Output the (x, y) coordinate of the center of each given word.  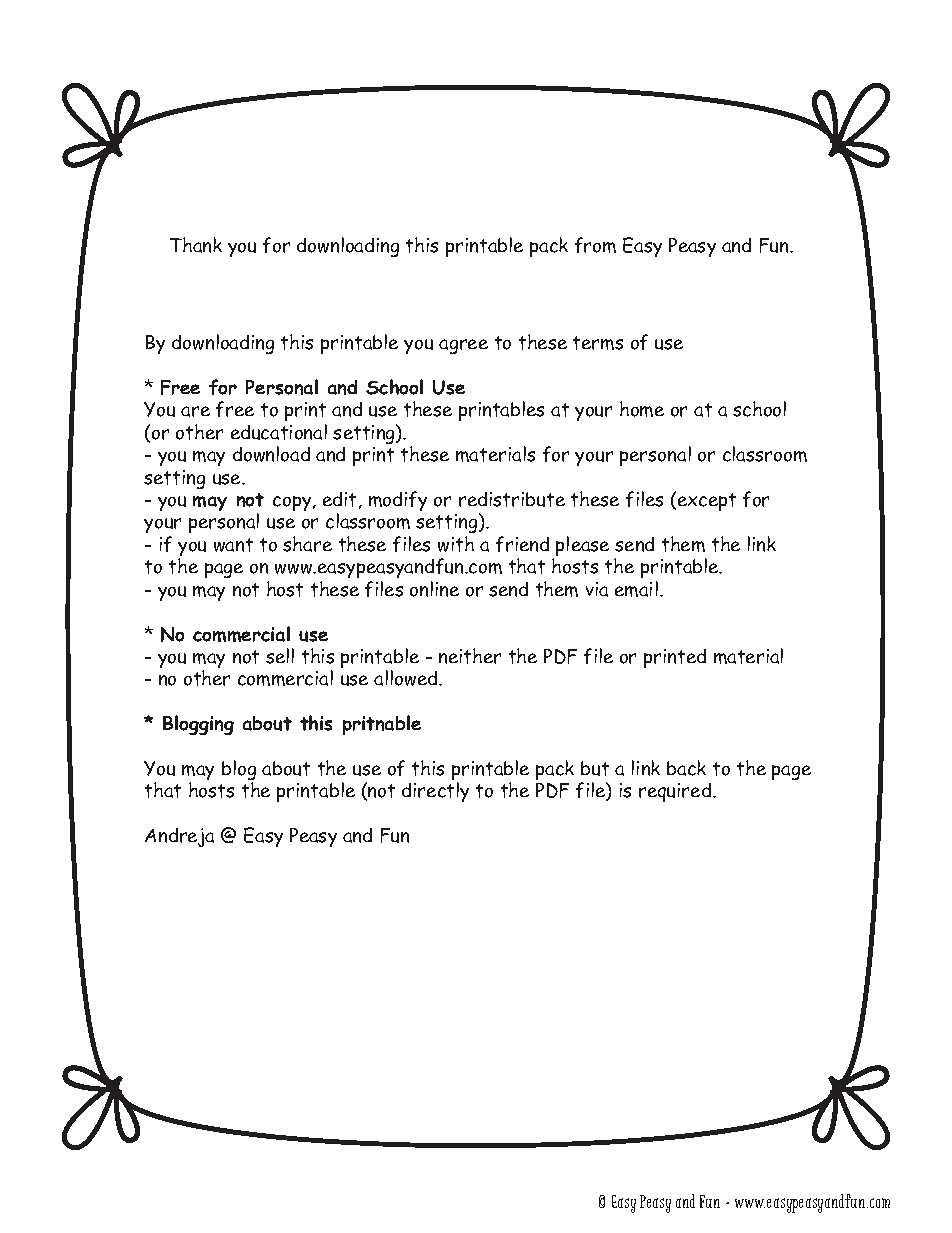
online (434, 589)
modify (398, 501)
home (642, 409)
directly (435, 792)
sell (280, 656)
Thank (196, 245)
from (595, 245)
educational (279, 432)
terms (598, 343)
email (636, 589)
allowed (407, 678)
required (676, 792)
